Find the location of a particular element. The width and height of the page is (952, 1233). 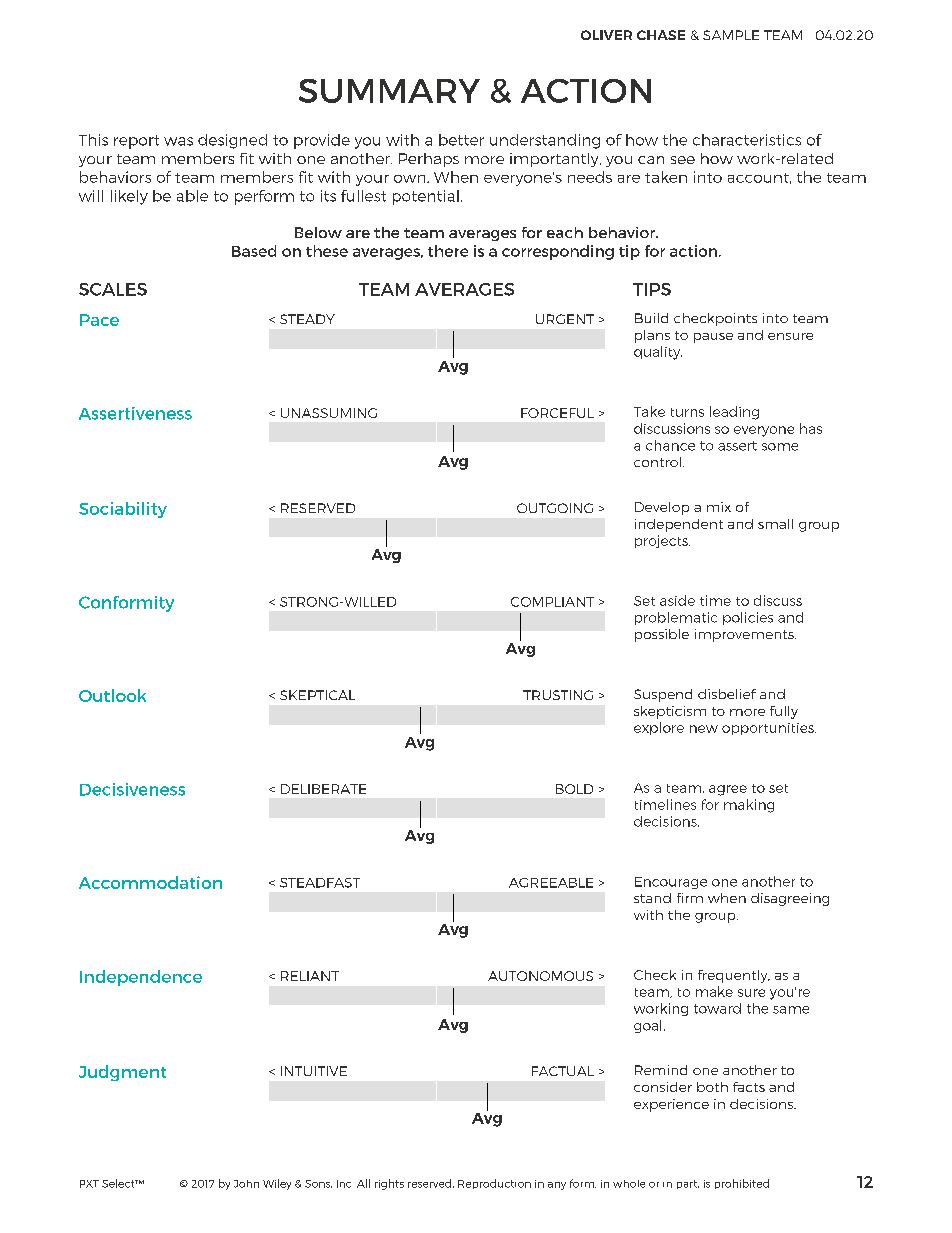

Encourage is located at coordinates (671, 883).
